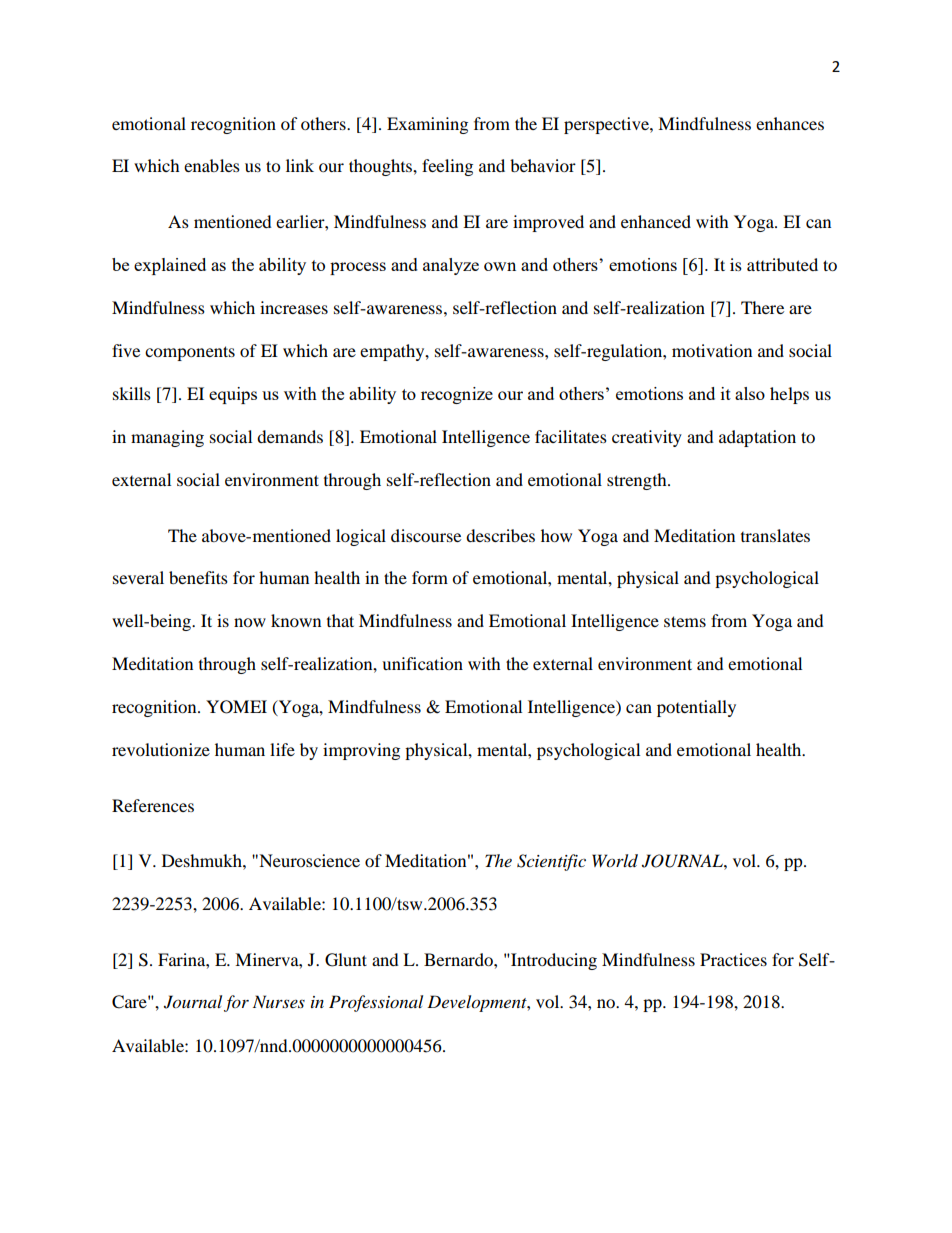 The image size is (952, 1233). Describe the element at coordinates (212, 165) in the image. I see `enables` at that location.
